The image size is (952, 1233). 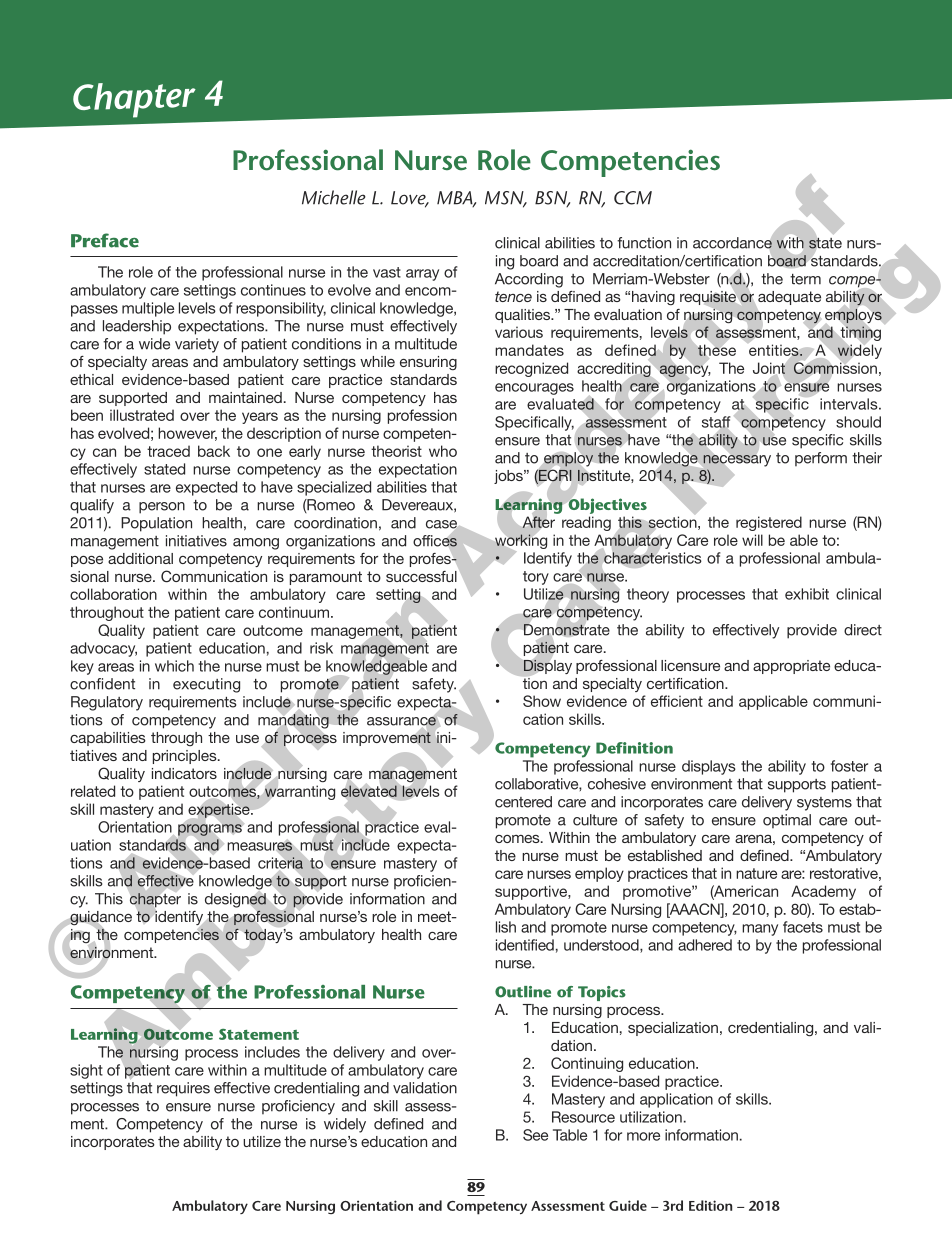 I want to click on indicators, so click(x=184, y=773).
